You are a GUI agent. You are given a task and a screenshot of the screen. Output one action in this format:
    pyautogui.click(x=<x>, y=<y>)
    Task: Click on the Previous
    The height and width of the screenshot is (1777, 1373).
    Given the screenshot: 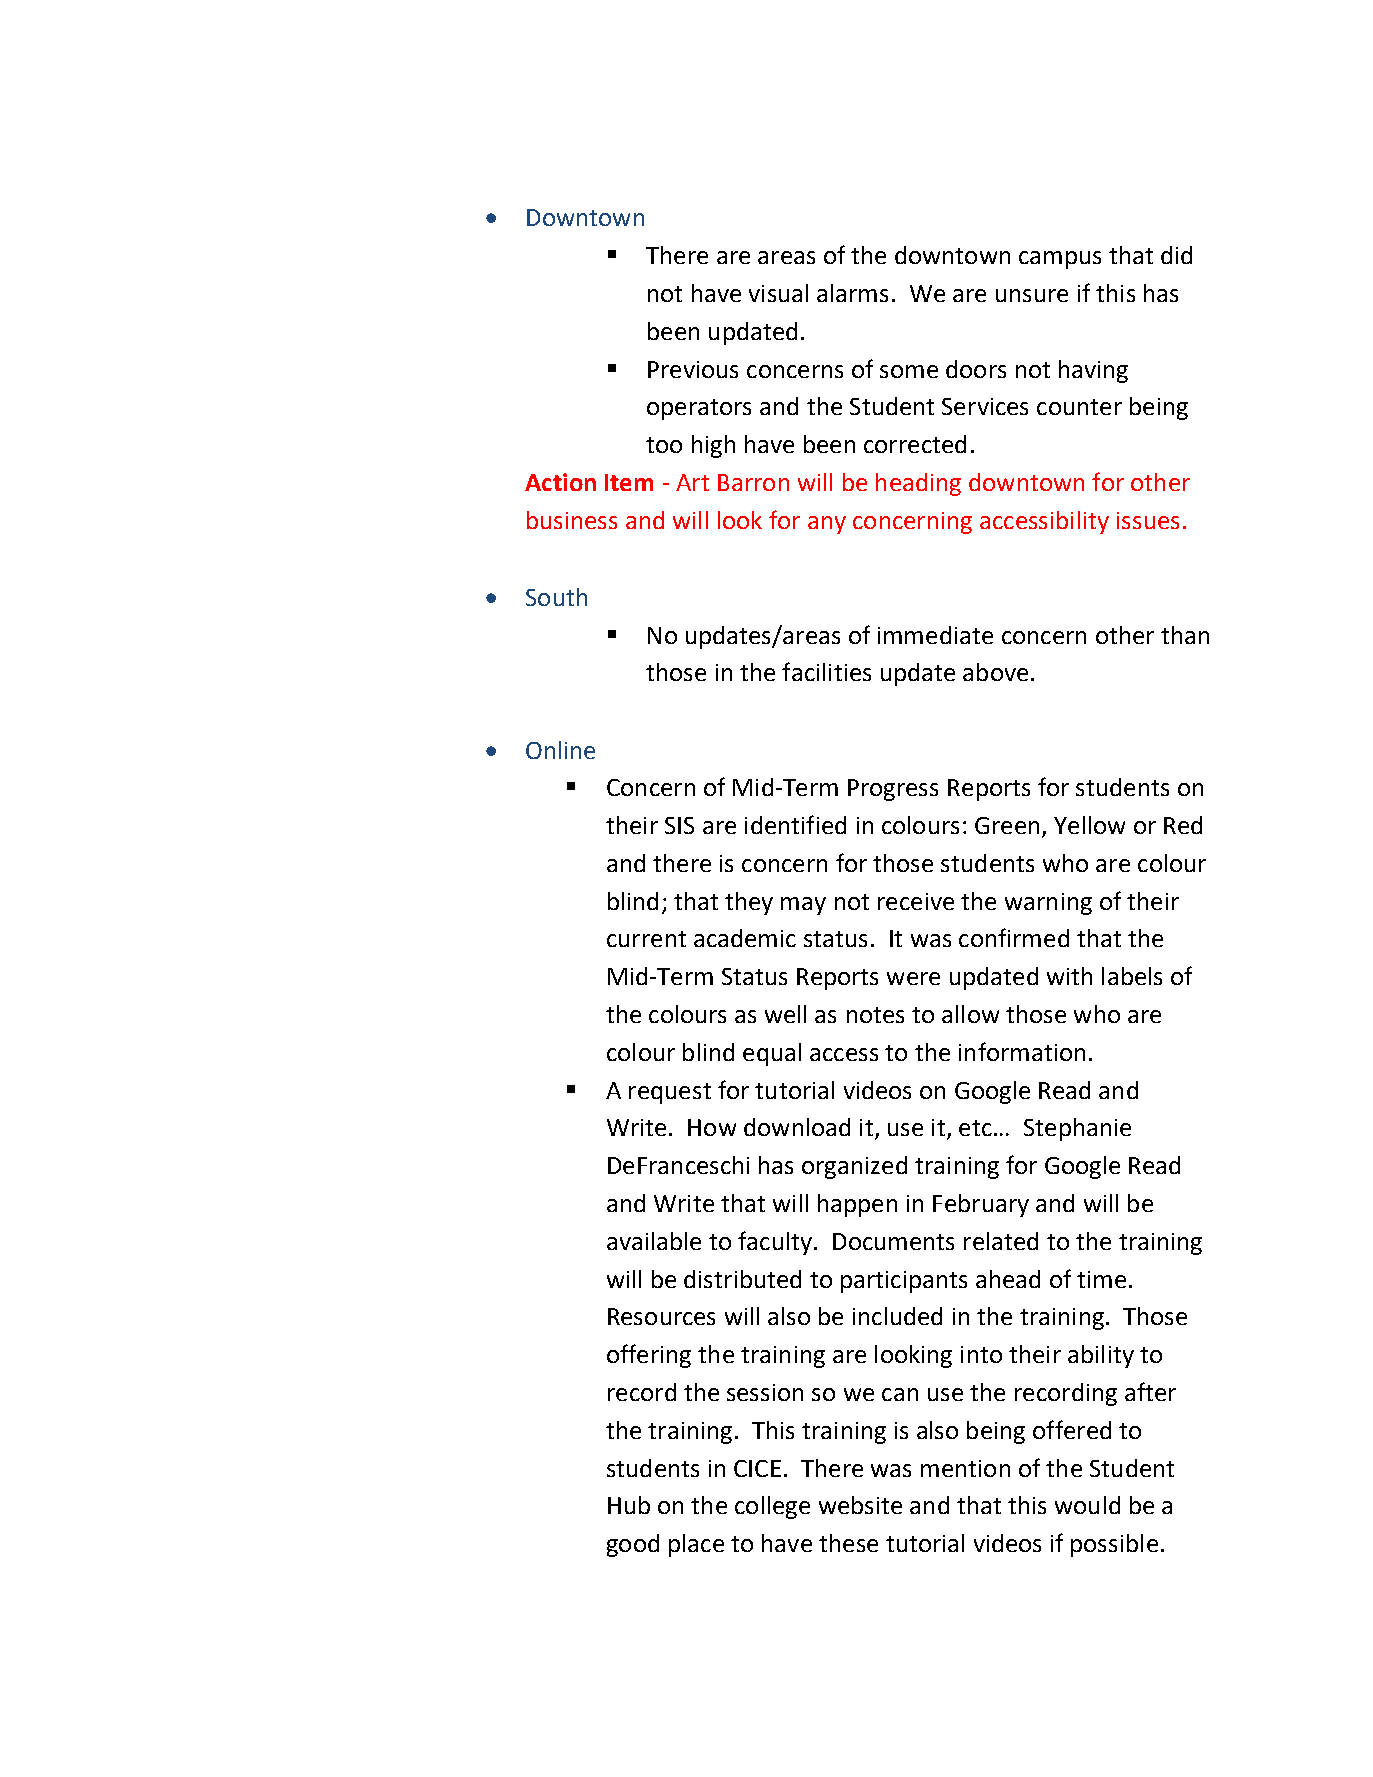 What is the action you would take?
    pyautogui.click(x=693, y=369)
